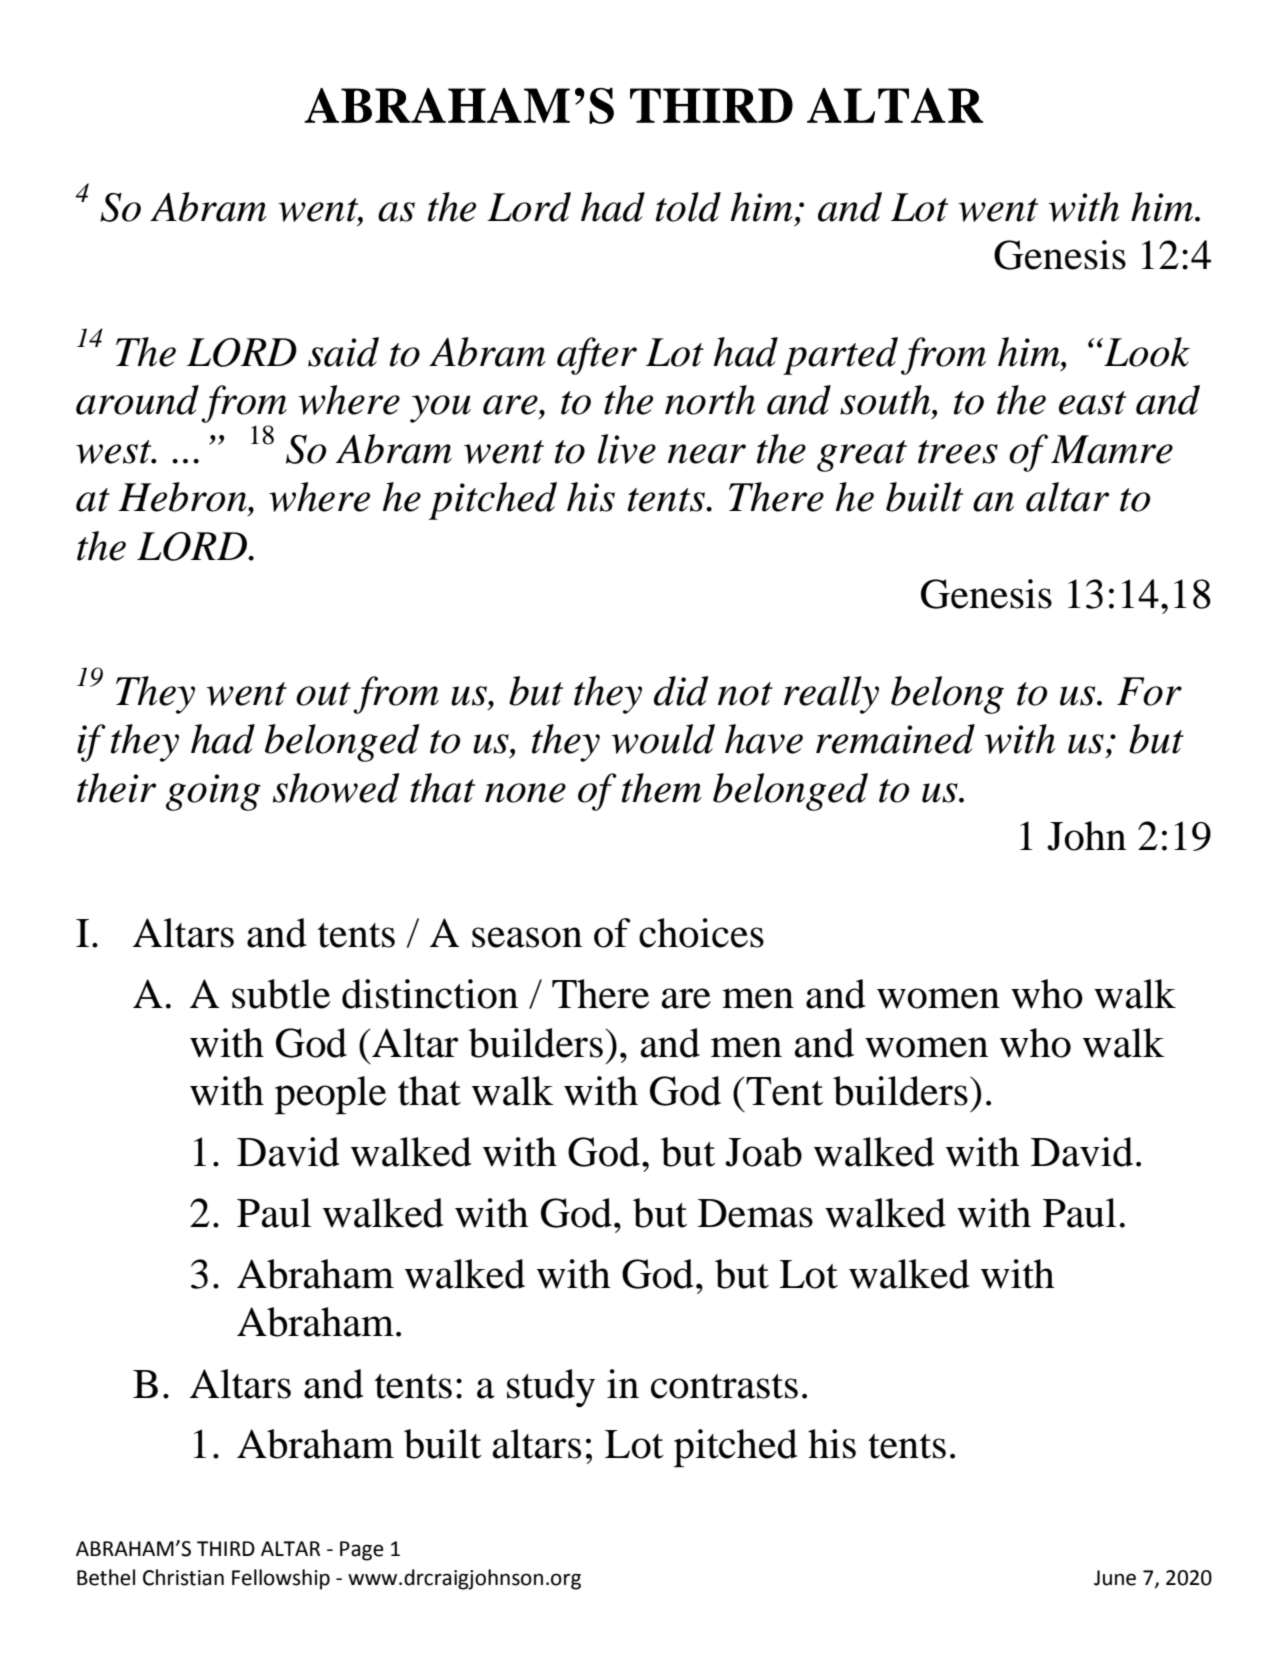  What do you see at coordinates (330, 1095) in the screenshot?
I see `people` at bounding box center [330, 1095].
